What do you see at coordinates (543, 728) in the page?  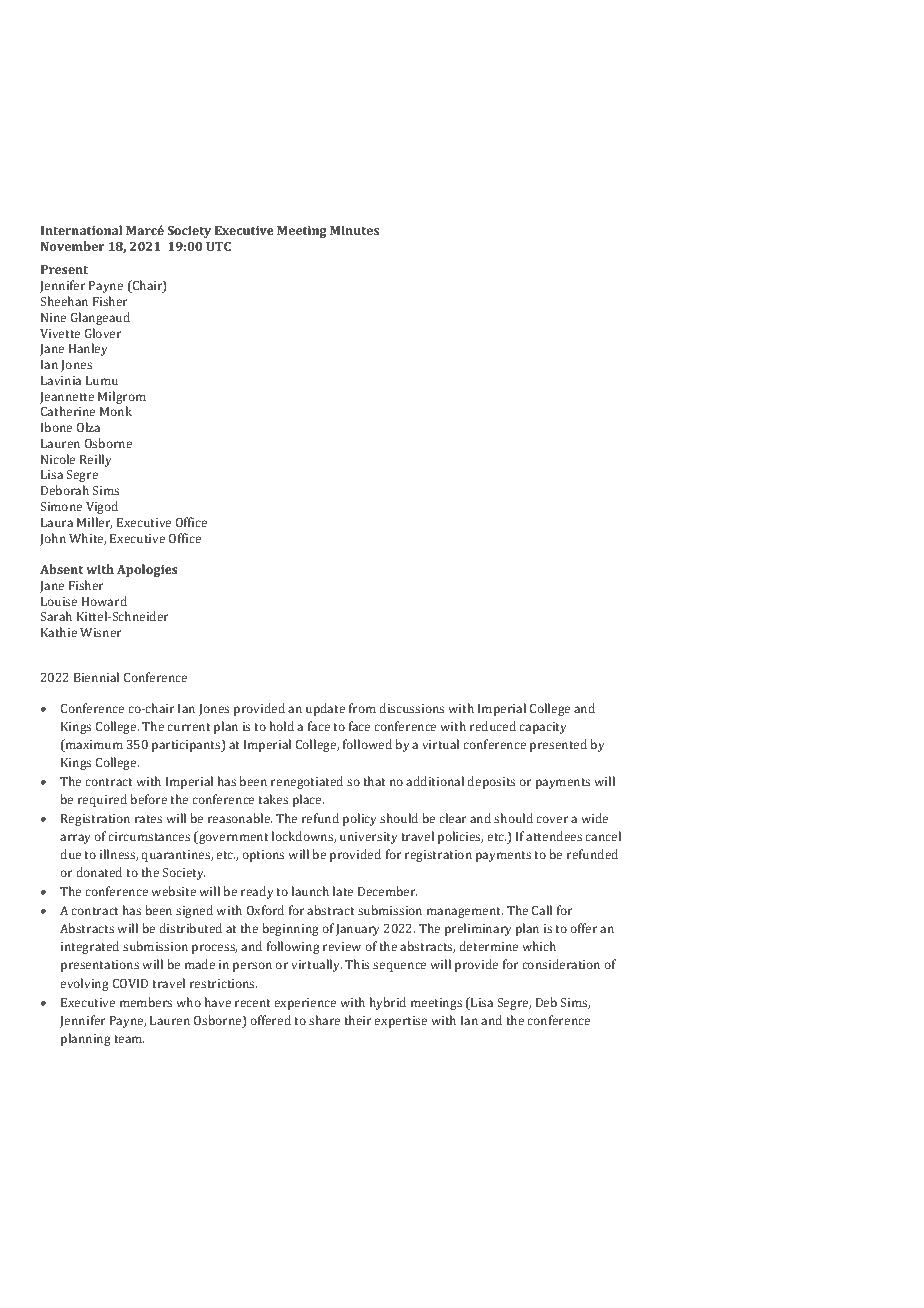 I see `capacity` at bounding box center [543, 728].
